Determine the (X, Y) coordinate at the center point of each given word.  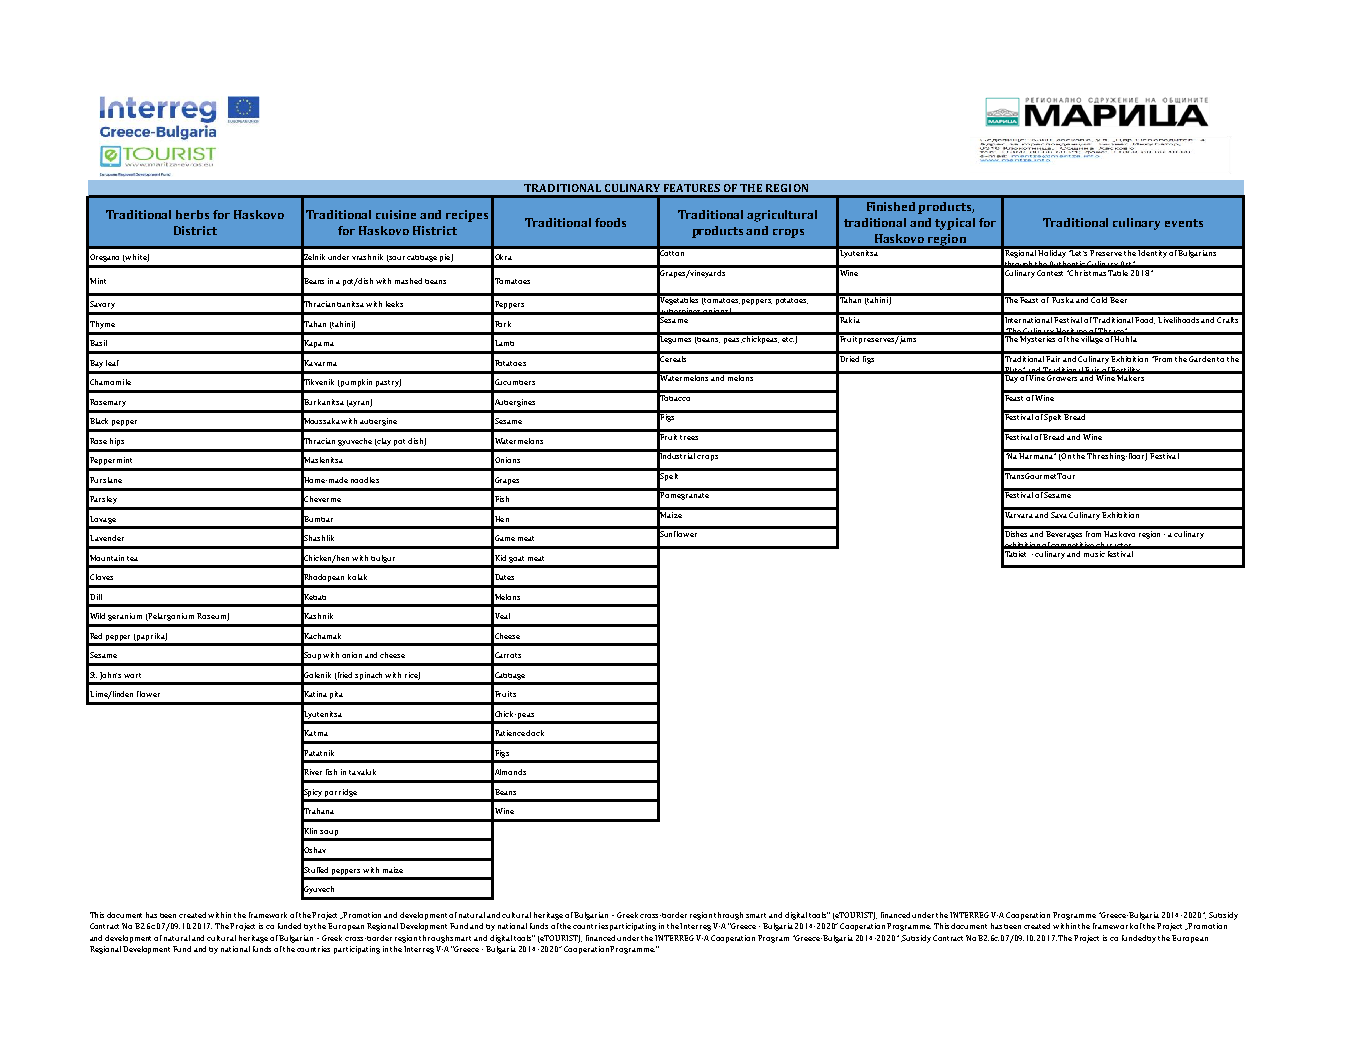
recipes (467, 216)
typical (955, 224)
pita (336, 695)
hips (117, 442)
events (1184, 223)
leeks (394, 304)
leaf (112, 363)
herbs (192, 214)
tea (132, 558)
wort (132, 675)
